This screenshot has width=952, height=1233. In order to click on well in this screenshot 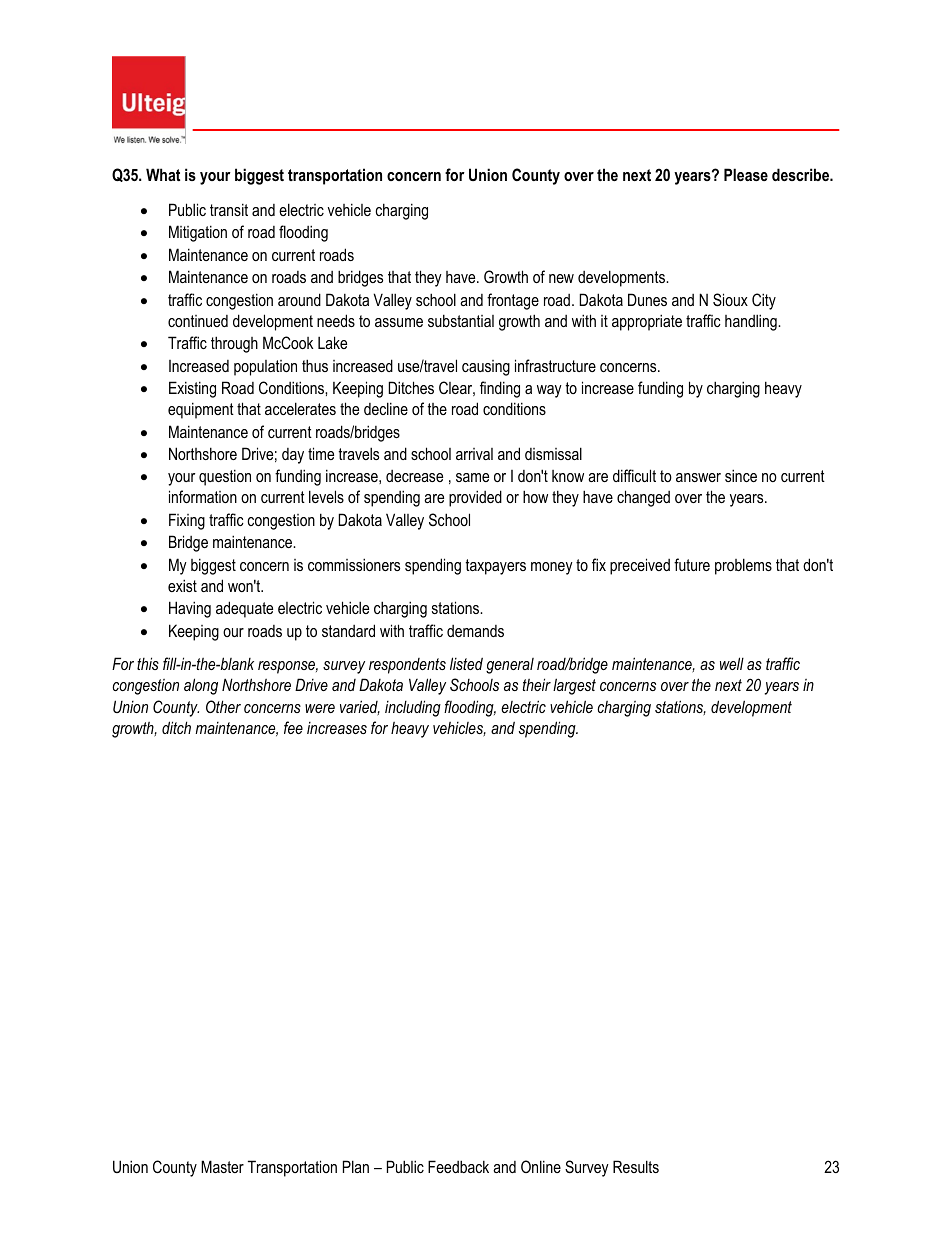, I will do `click(732, 663)`.
